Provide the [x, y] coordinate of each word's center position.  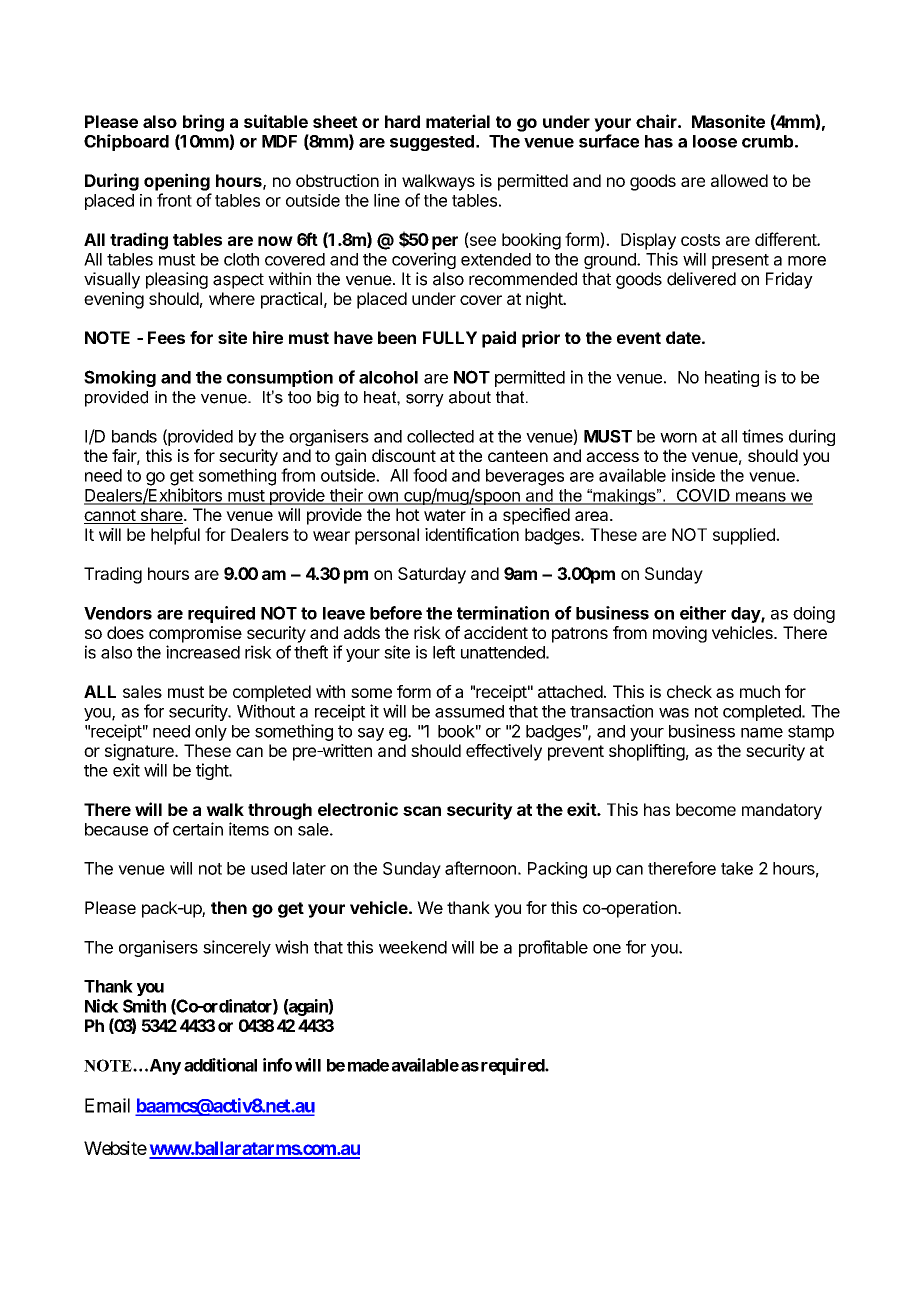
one [607, 949]
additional [220, 1065]
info [277, 1065]
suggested [432, 143]
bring [203, 123]
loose [715, 141]
